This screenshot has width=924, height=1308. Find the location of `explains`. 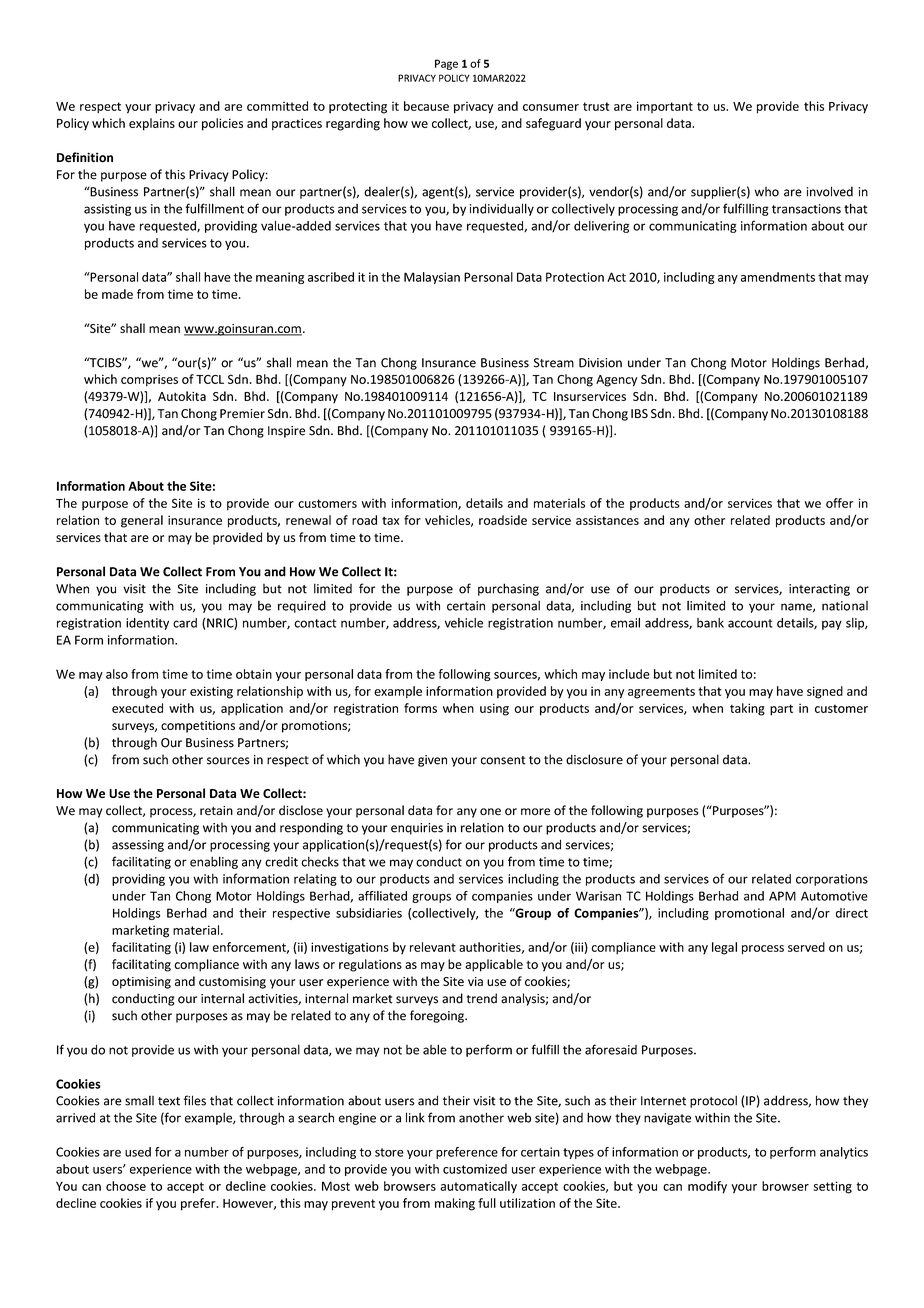

explains is located at coordinates (152, 124).
